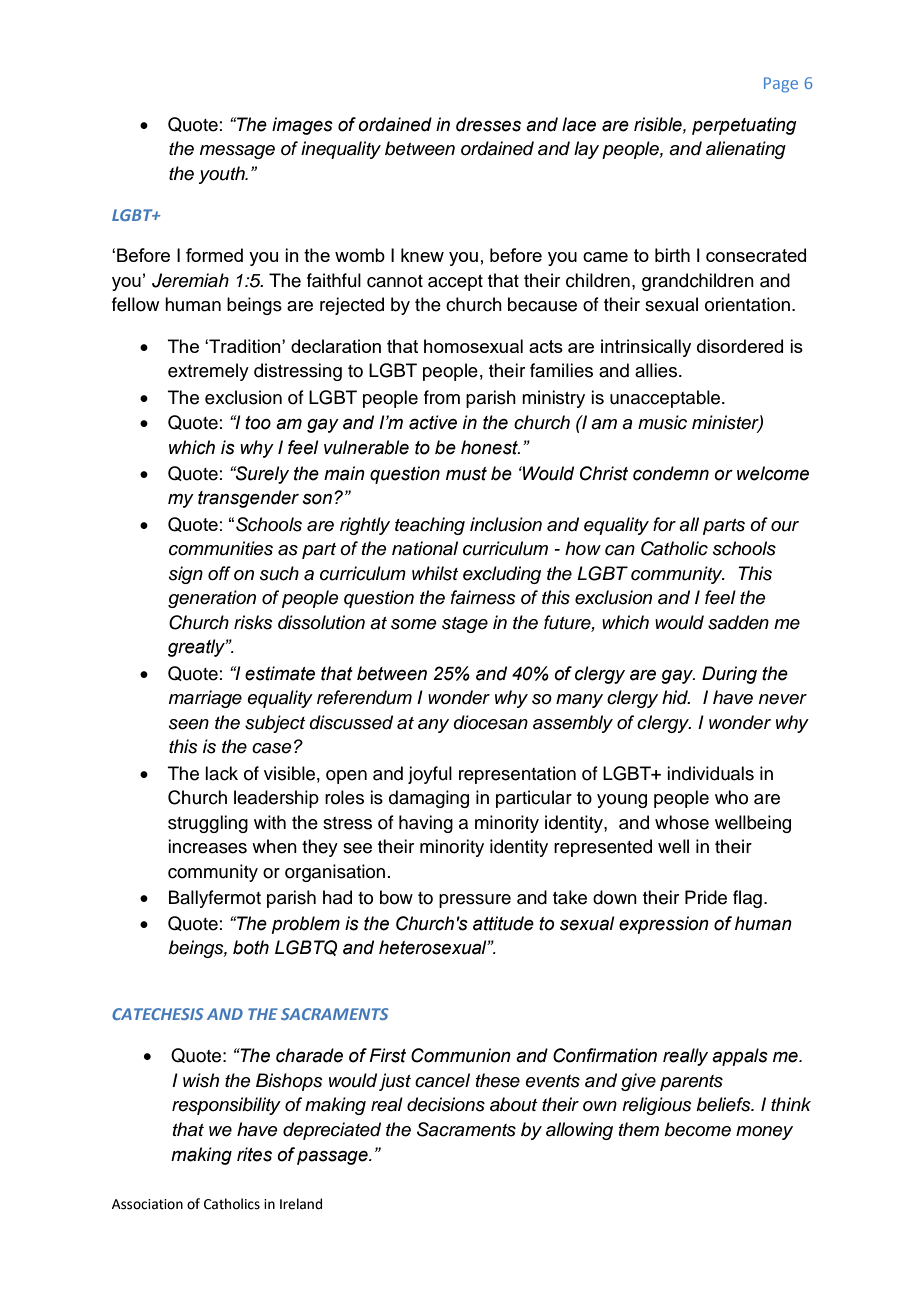 The width and height of the image is (924, 1308). What do you see at coordinates (738, 622) in the image?
I see `sadden` at bounding box center [738, 622].
